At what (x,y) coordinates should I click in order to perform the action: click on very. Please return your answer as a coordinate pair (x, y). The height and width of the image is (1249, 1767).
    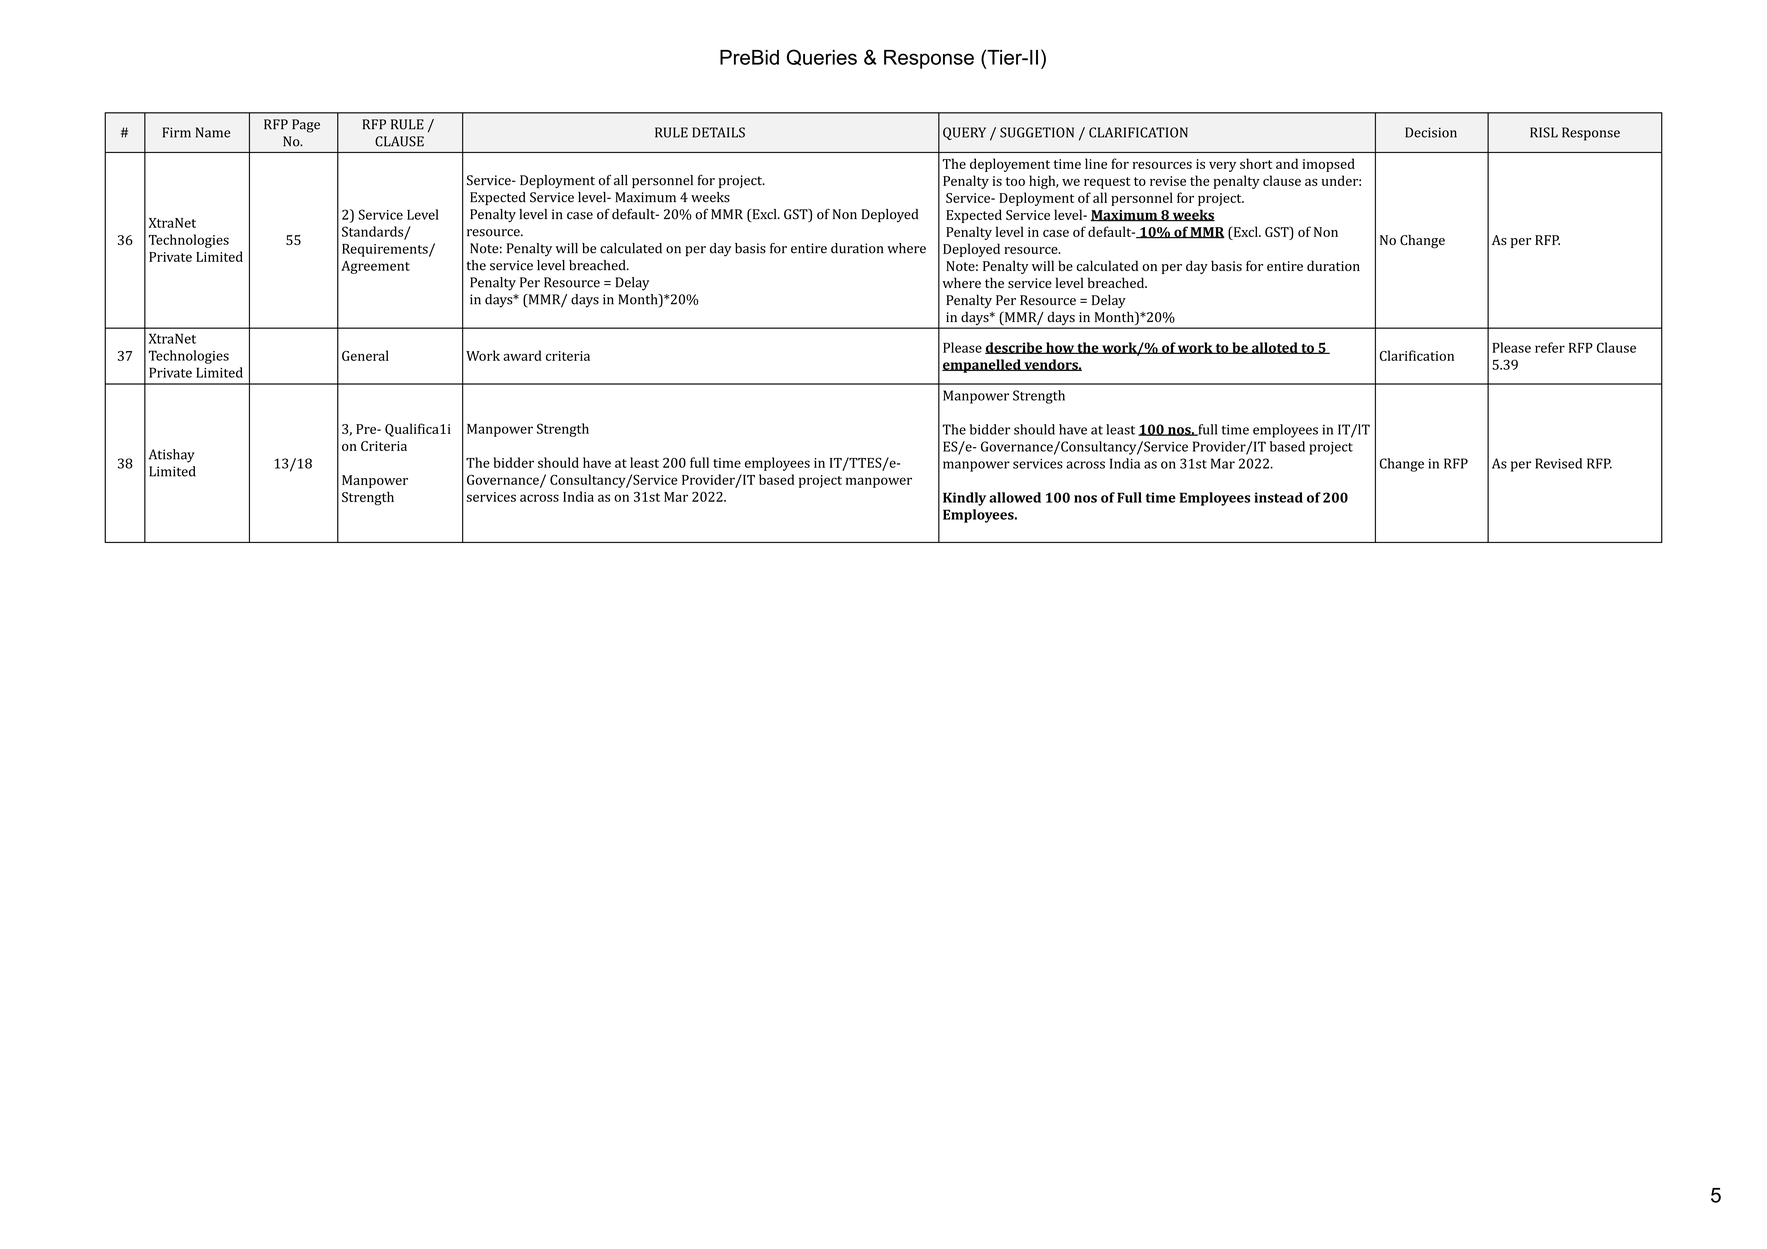
    Looking at the image, I should click on (1222, 167).
